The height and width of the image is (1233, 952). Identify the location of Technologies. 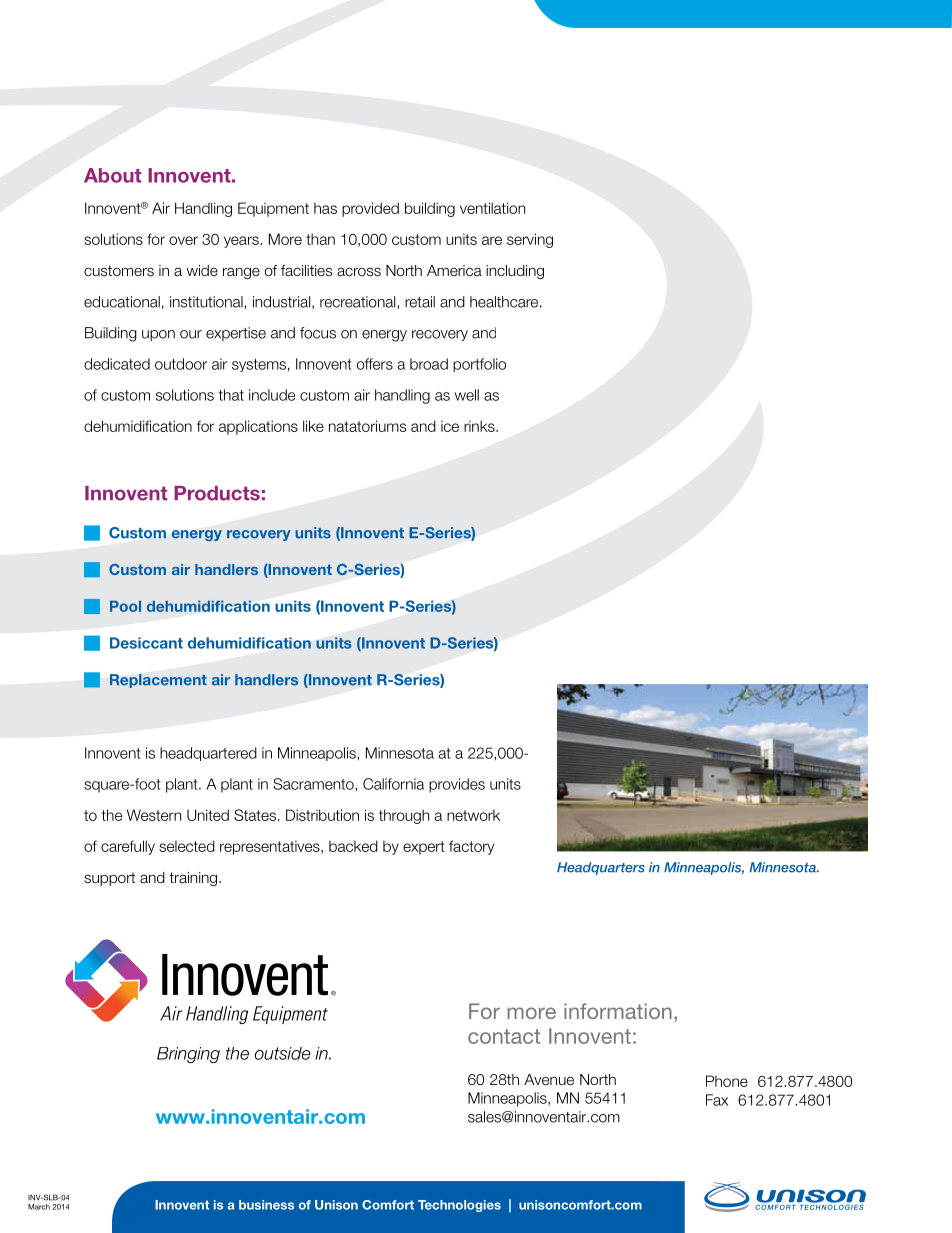
(459, 1206).
